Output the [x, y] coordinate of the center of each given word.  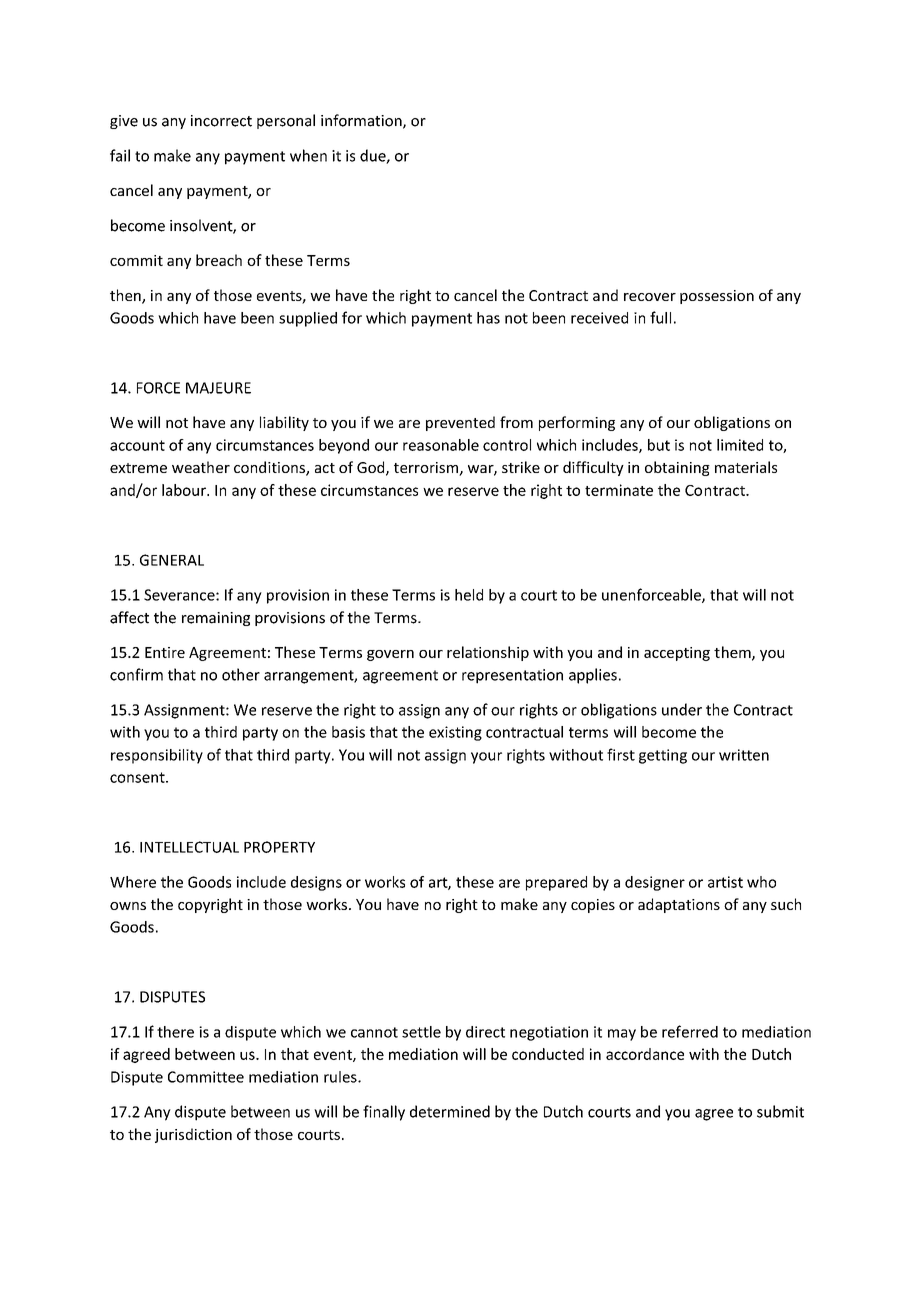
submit [780, 1111]
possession [717, 297]
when [308, 155]
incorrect [221, 121]
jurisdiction [193, 1135]
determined [450, 1111]
